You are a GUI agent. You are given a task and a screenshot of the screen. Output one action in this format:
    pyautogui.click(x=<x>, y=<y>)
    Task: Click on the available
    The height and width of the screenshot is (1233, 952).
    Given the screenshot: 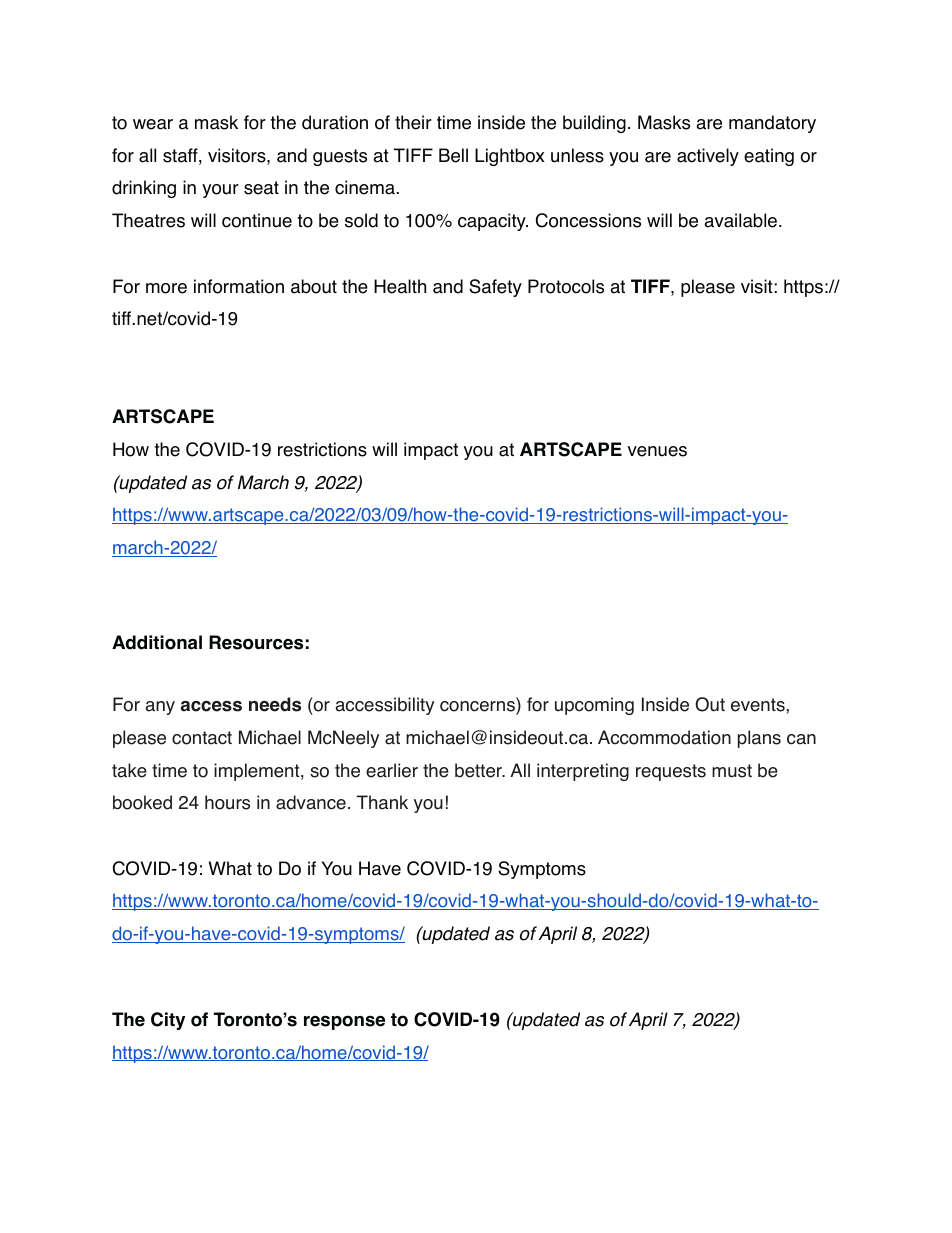 What is the action you would take?
    pyautogui.click(x=740, y=220)
